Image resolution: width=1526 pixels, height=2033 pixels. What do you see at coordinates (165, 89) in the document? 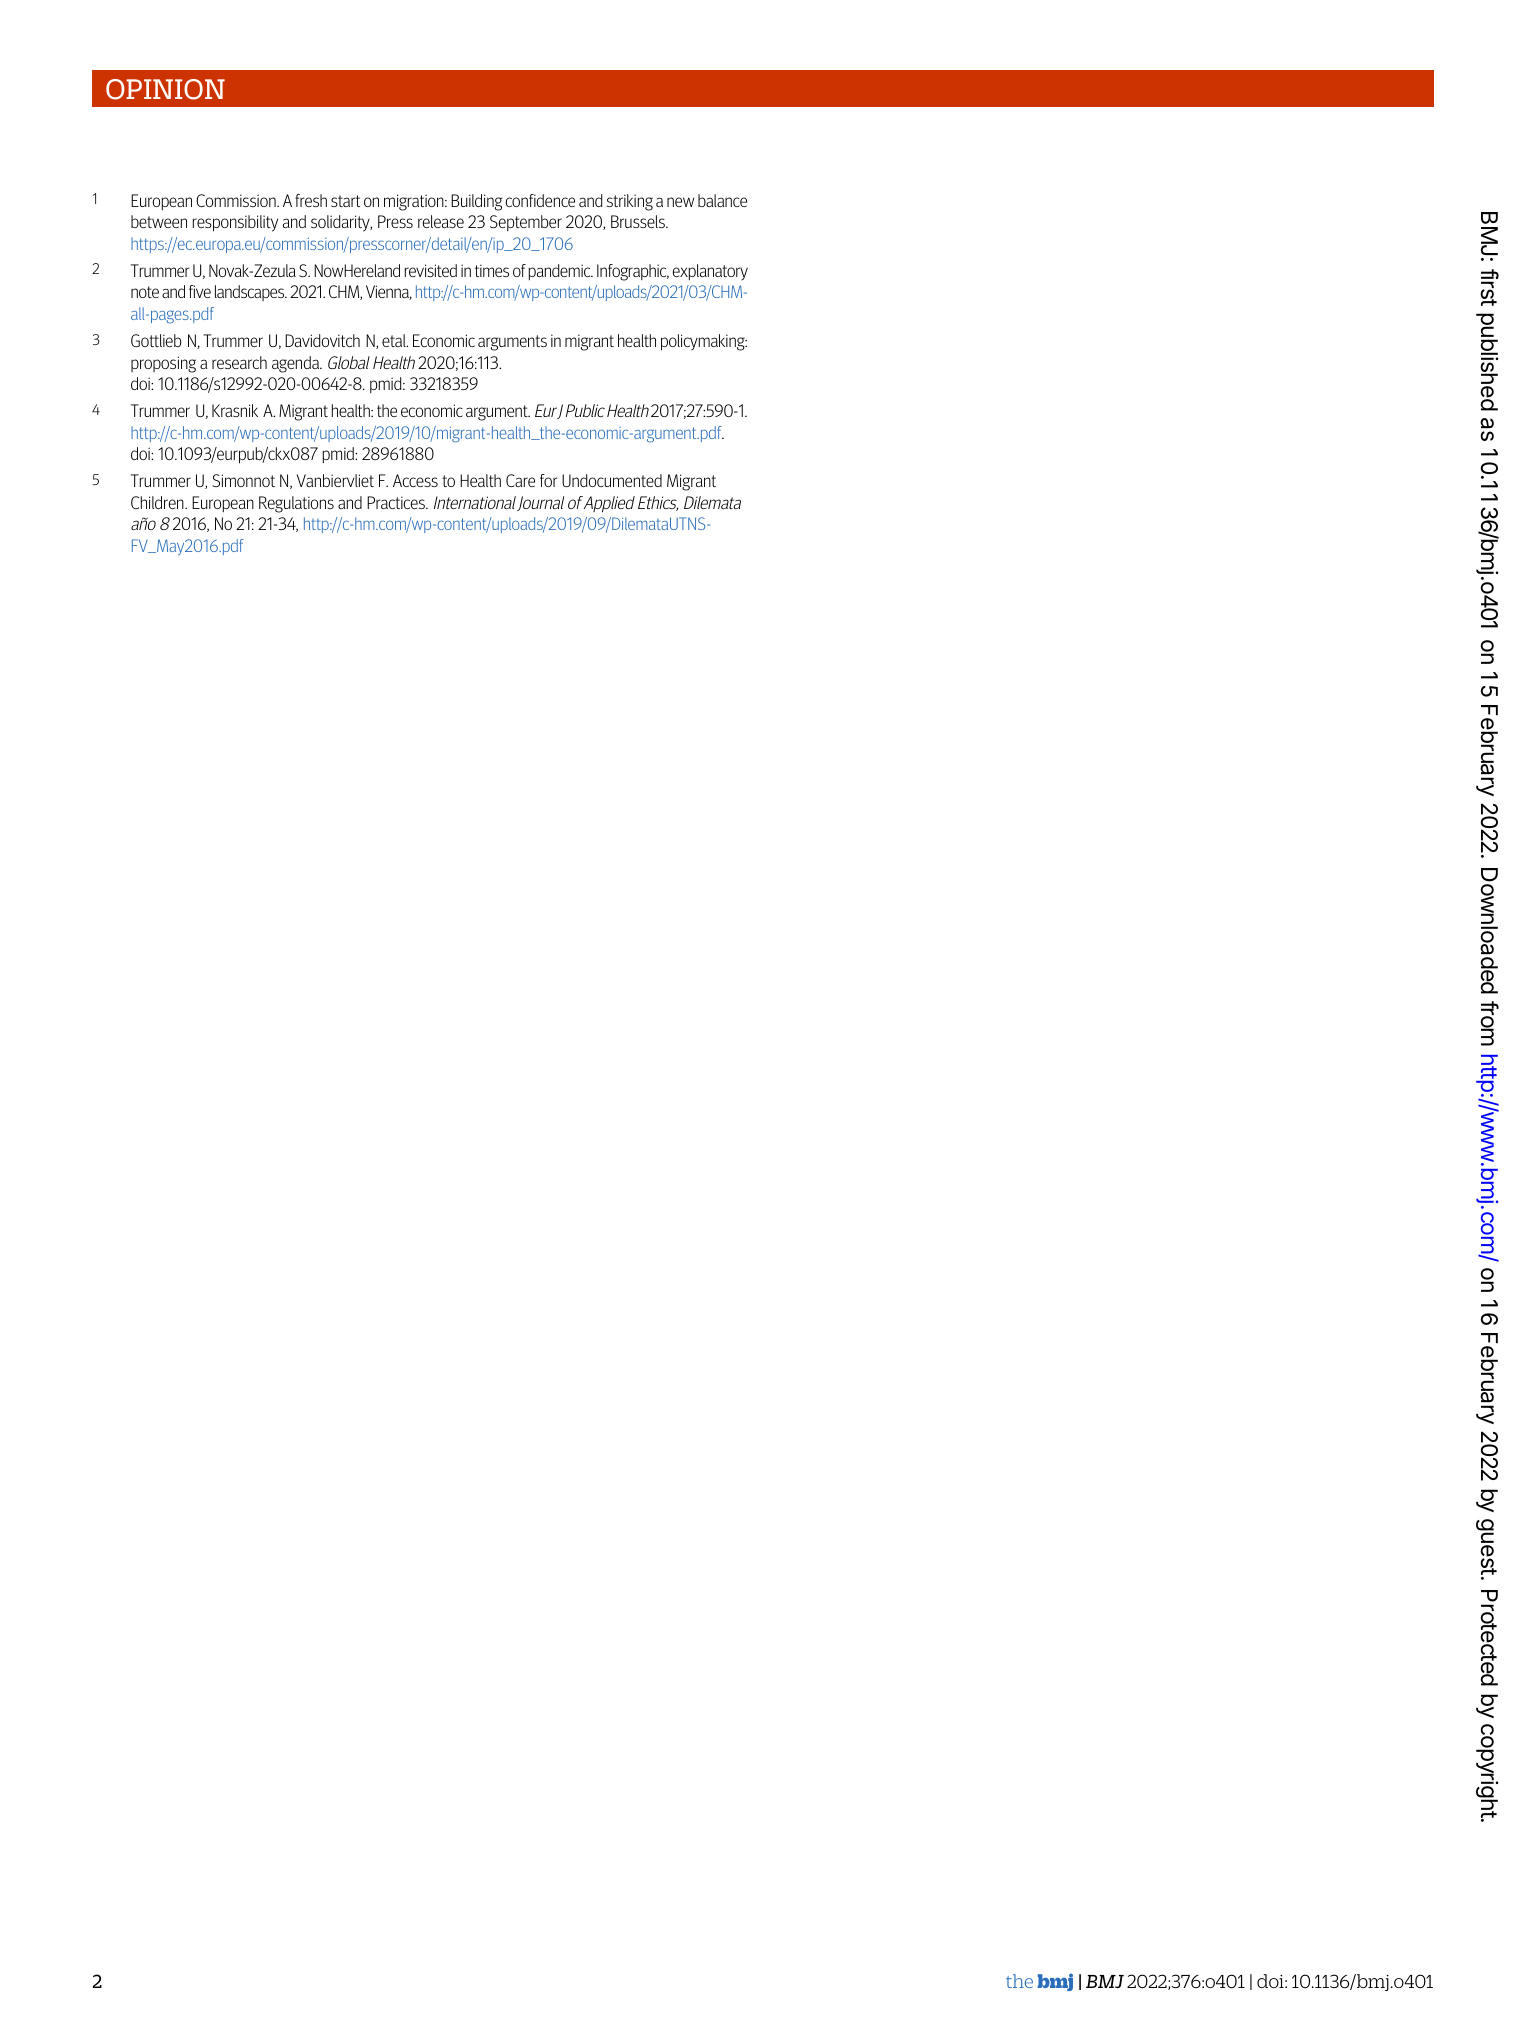
I see `OPINION` at bounding box center [165, 89].
